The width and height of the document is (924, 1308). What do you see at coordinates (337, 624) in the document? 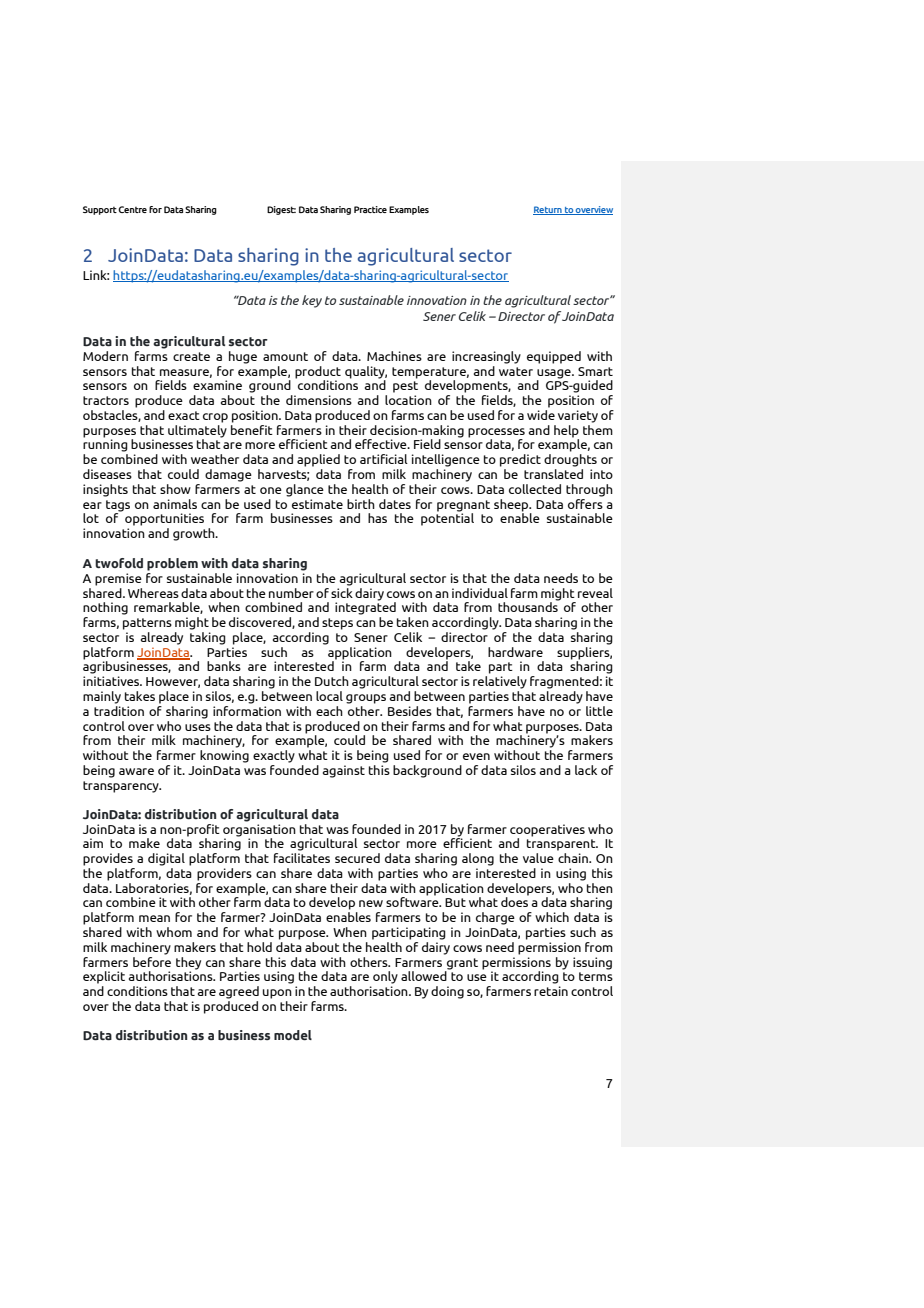
I see `steps` at bounding box center [337, 624].
